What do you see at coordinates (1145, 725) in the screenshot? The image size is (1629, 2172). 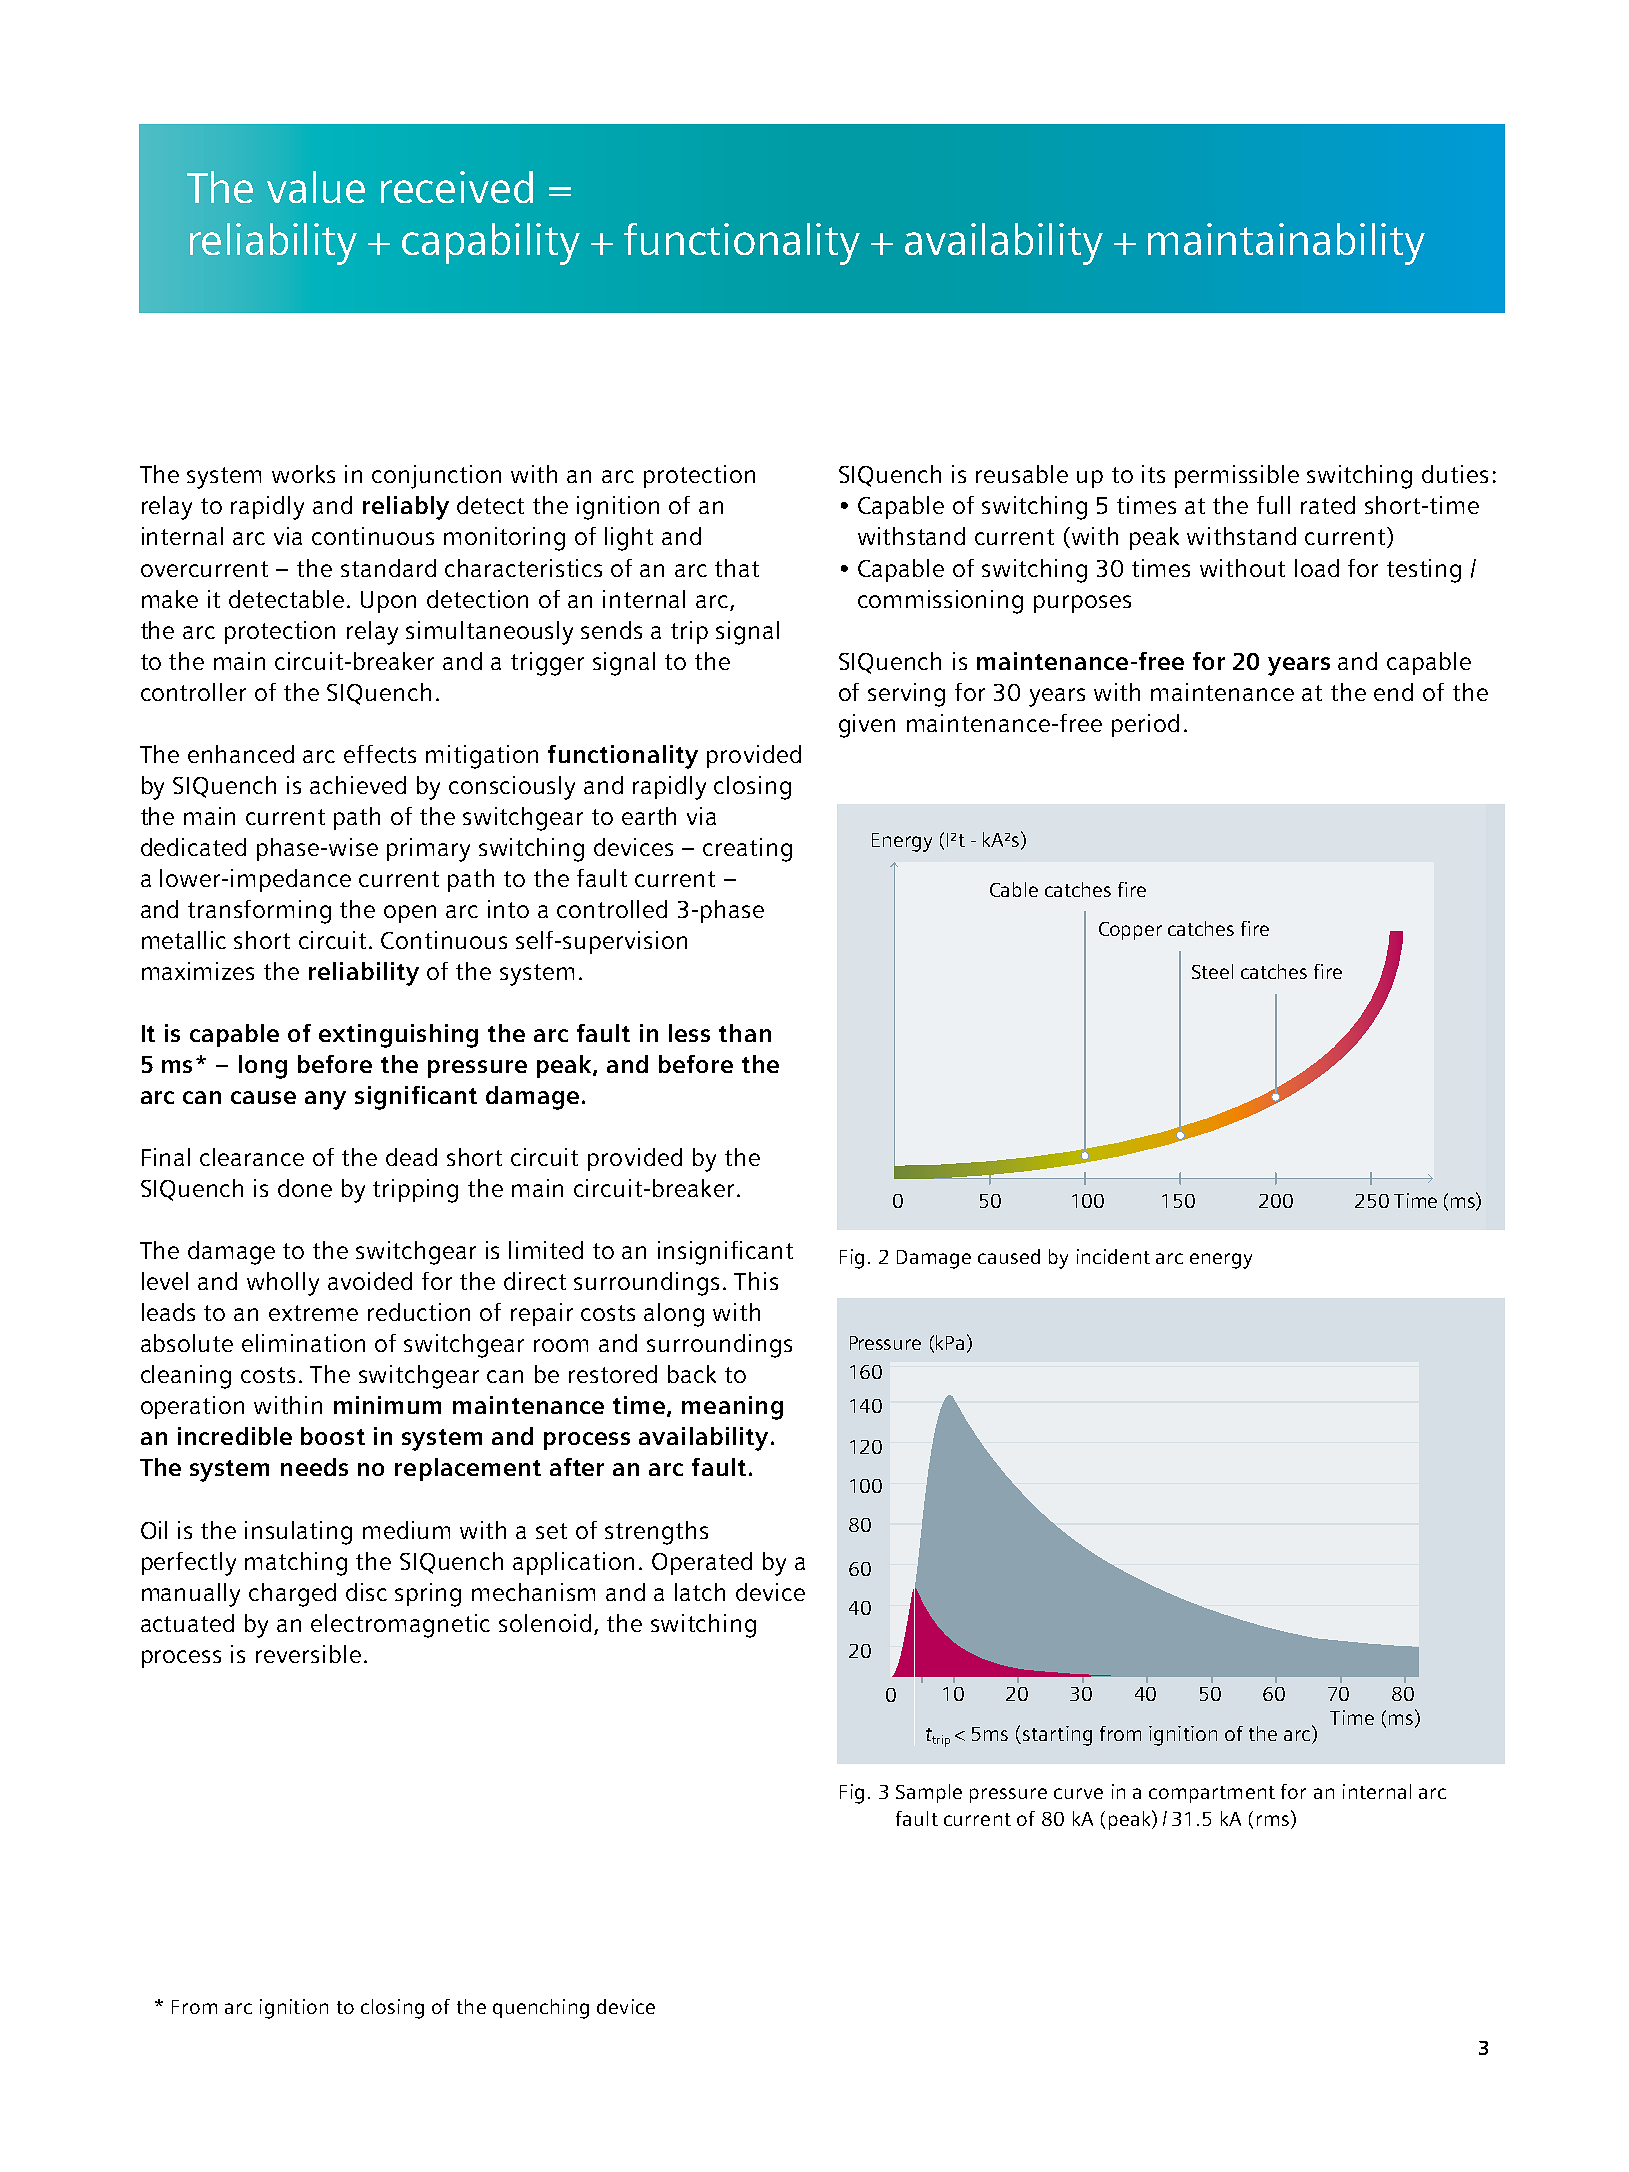 I see `period` at bounding box center [1145, 725].
